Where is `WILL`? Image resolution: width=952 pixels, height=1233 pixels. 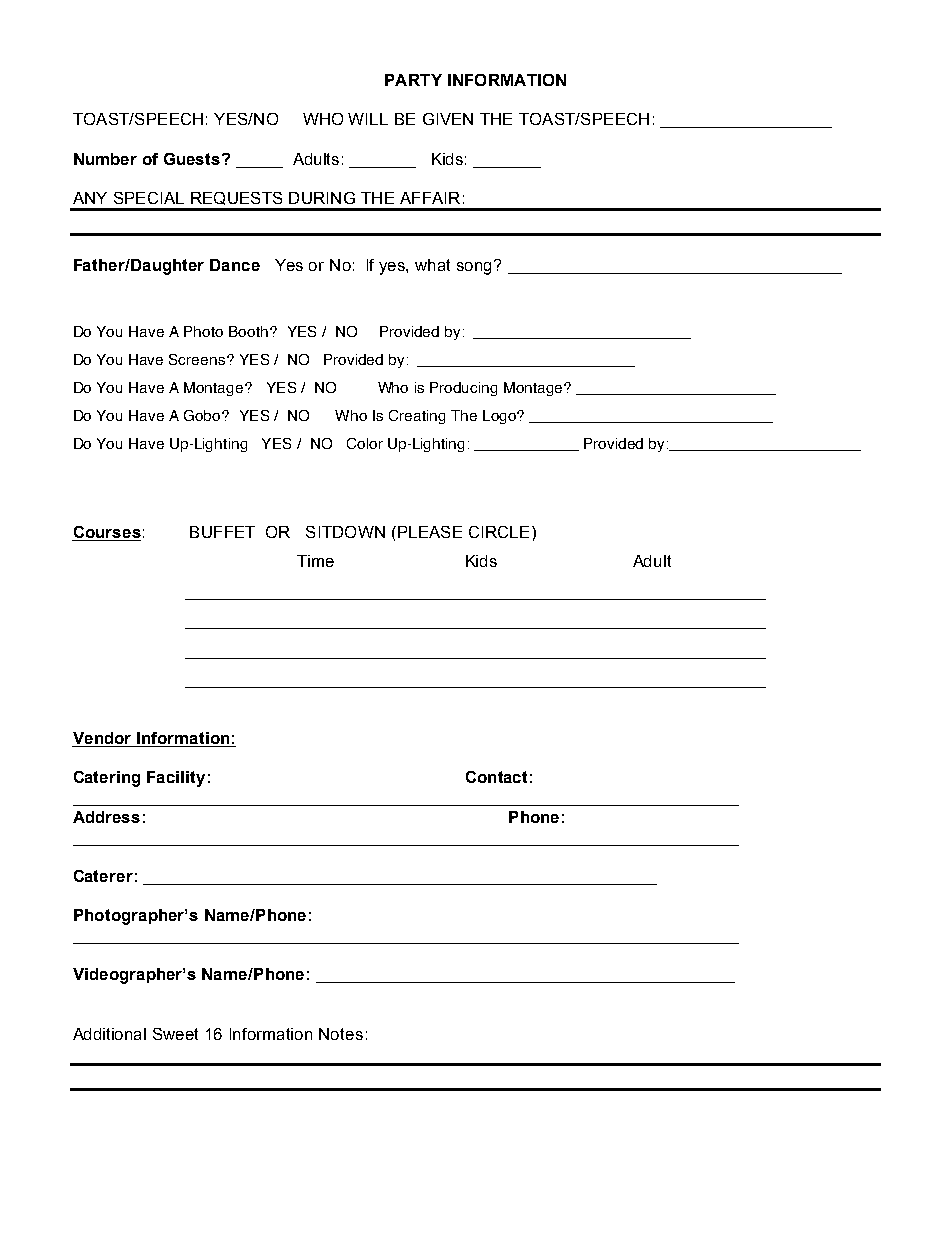
WILL is located at coordinates (368, 119).
